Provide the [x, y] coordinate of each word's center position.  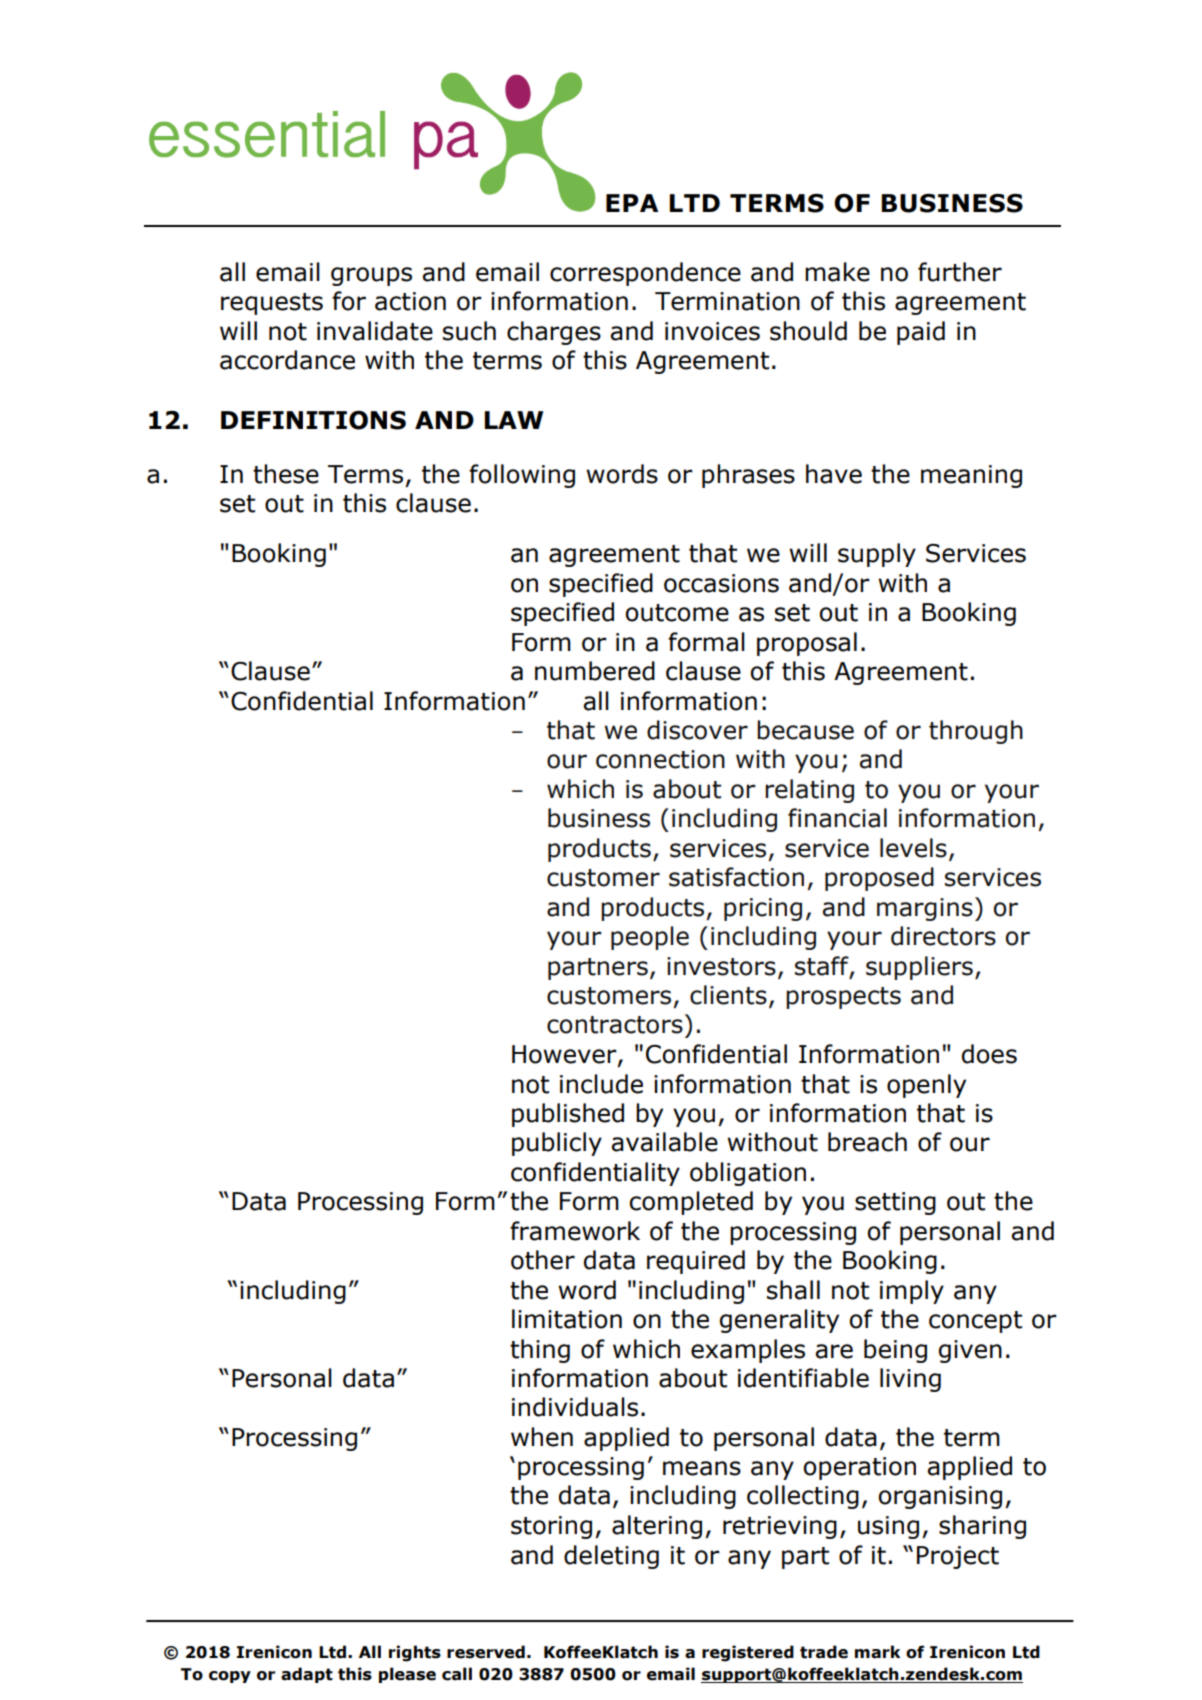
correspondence [645, 274]
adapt [307, 1675]
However [565, 1055]
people [650, 938]
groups [371, 276]
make [837, 272]
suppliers [919, 968]
